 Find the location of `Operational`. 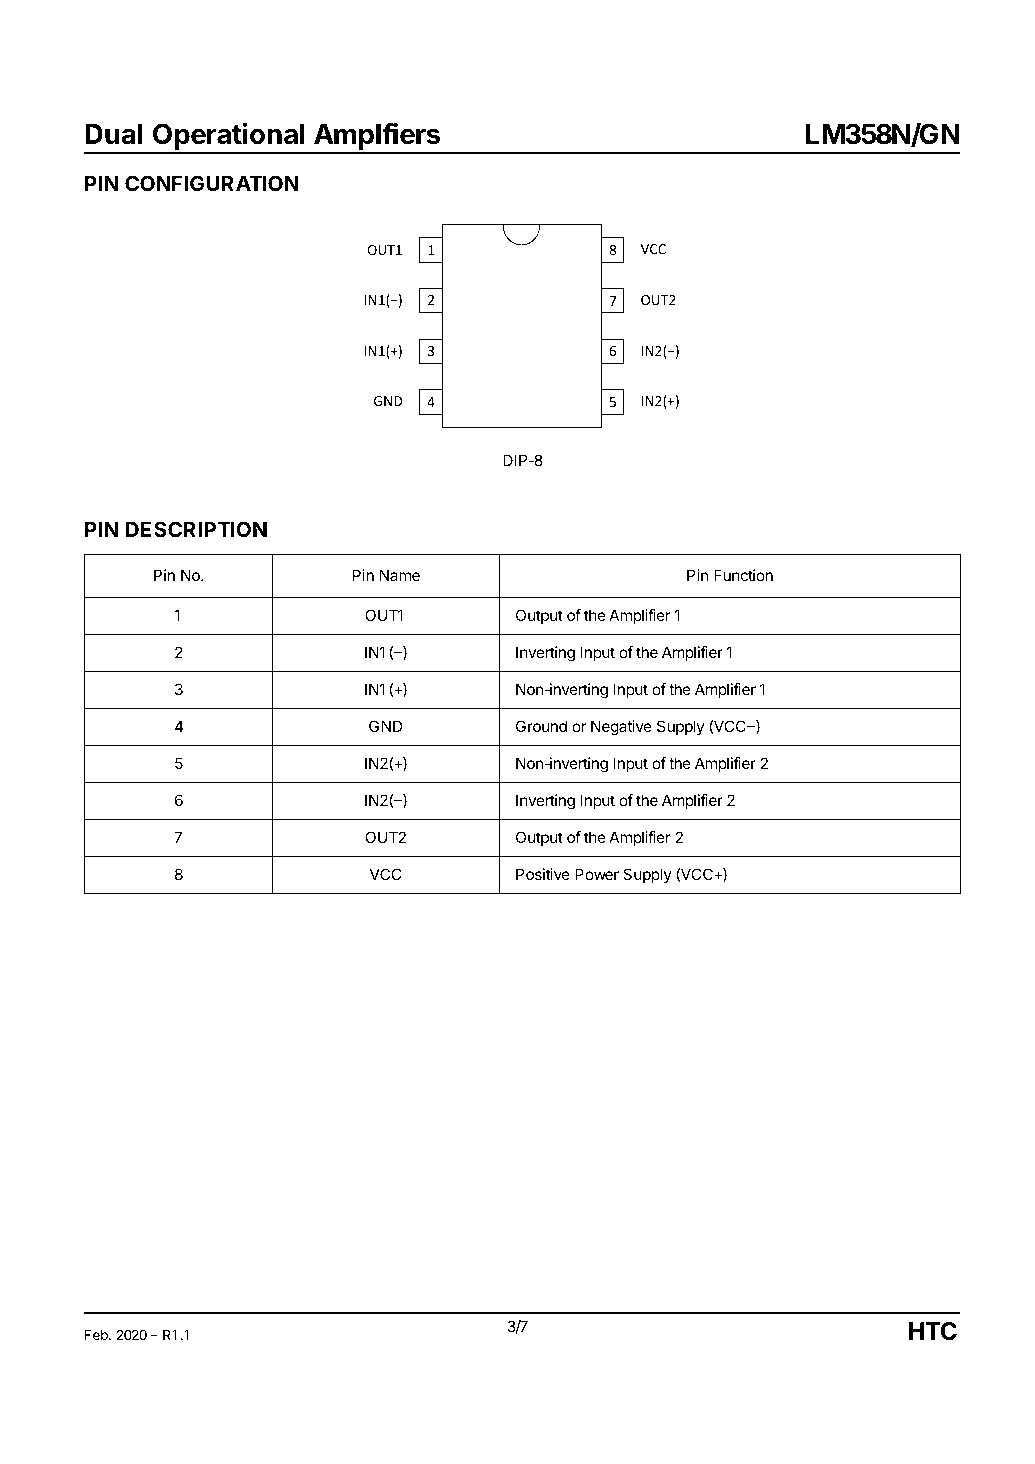

Operational is located at coordinates (229, 137).
